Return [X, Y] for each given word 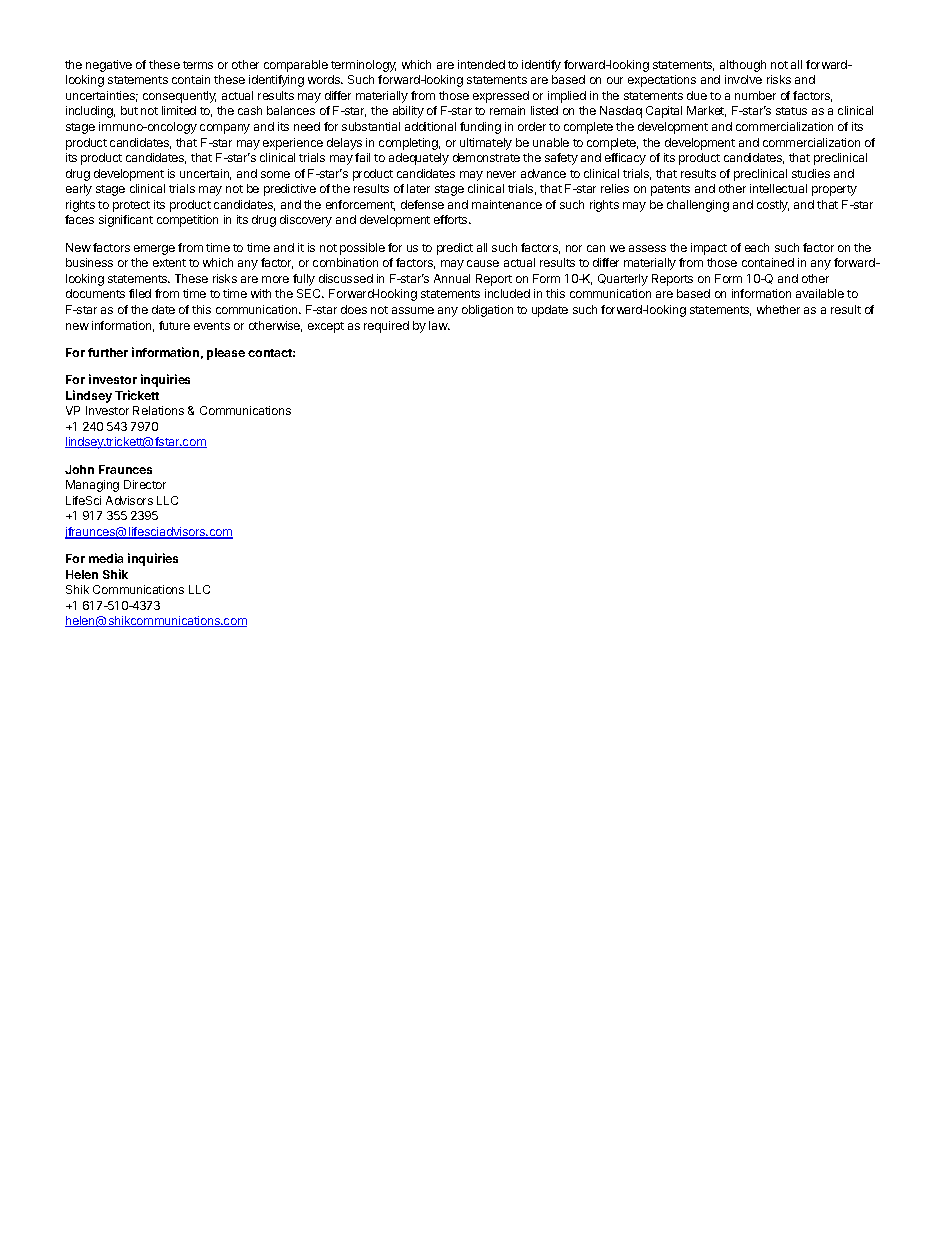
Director [145, 484]
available [820, 293]
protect [131, 206]
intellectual [778, 188]
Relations [158, 410]
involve [743, 79]
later [418, 188]
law [439, 325]
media [106, 558]
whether [778, 309]
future [174, 325]
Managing [92, 486]
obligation [487, 311]
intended [481, 64]
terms [198, 65]
